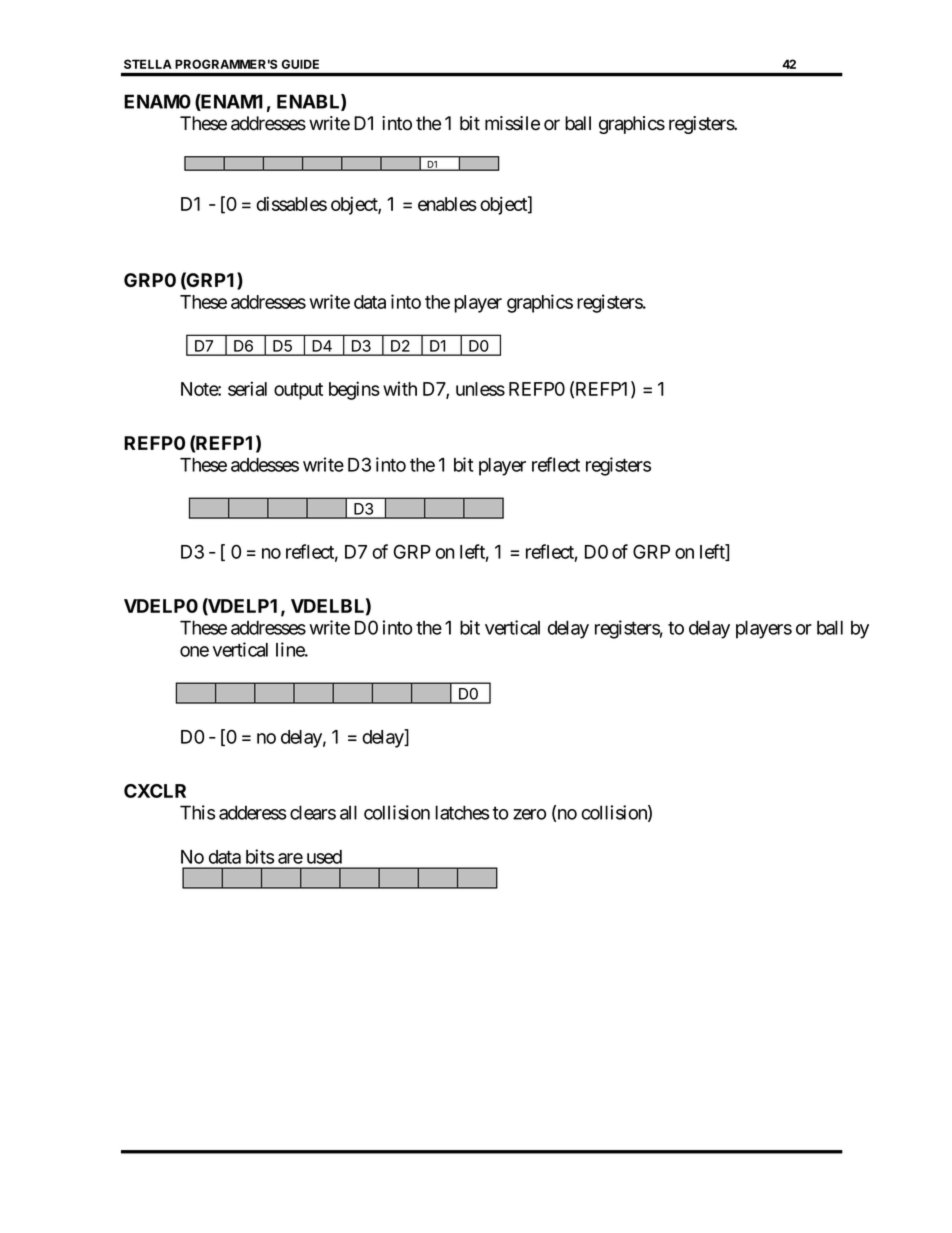  I want to click on GUIDE, so click(300, 64).
